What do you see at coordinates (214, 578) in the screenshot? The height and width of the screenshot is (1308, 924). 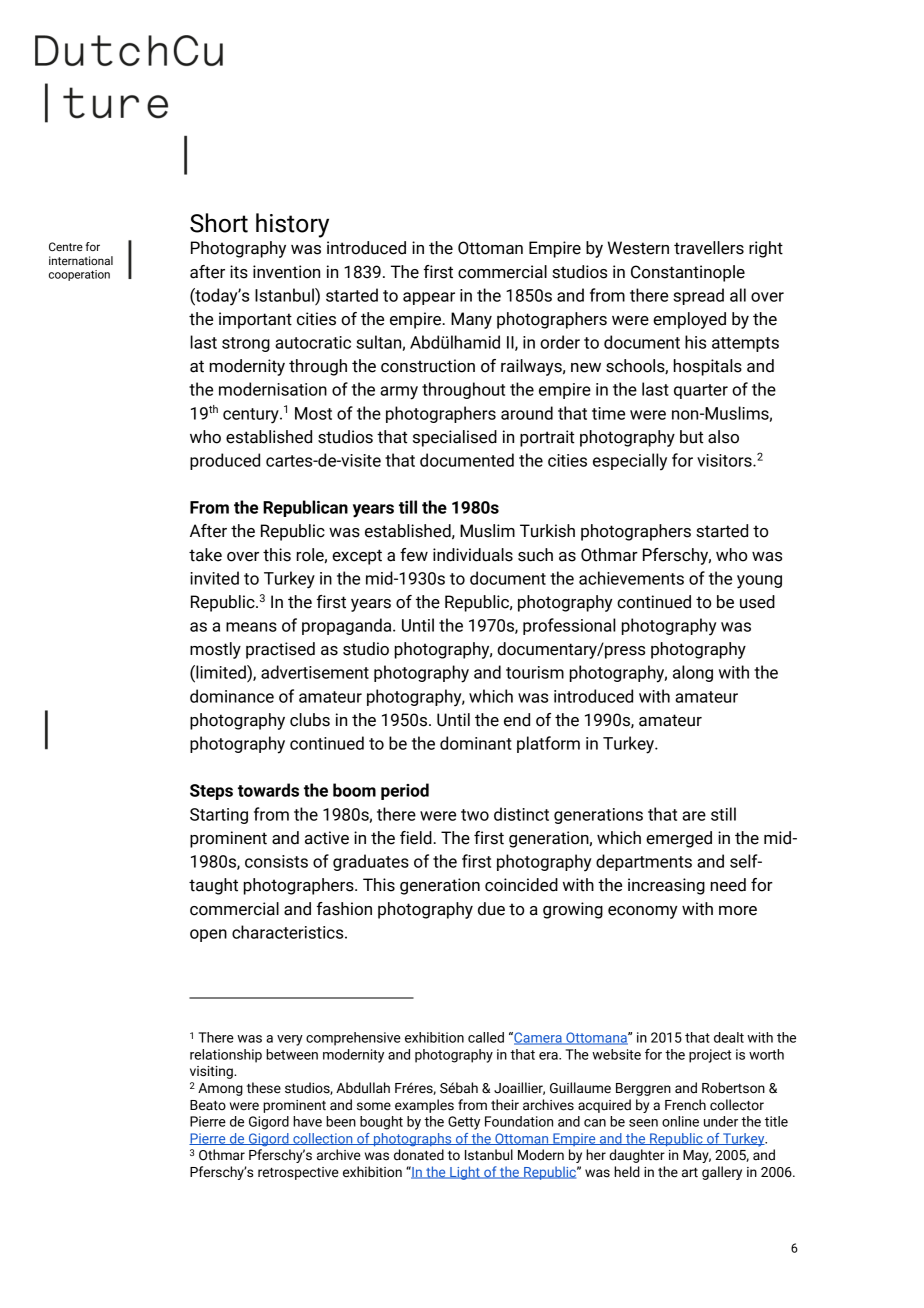 I see `invited` at bounding box center [214, 578].
